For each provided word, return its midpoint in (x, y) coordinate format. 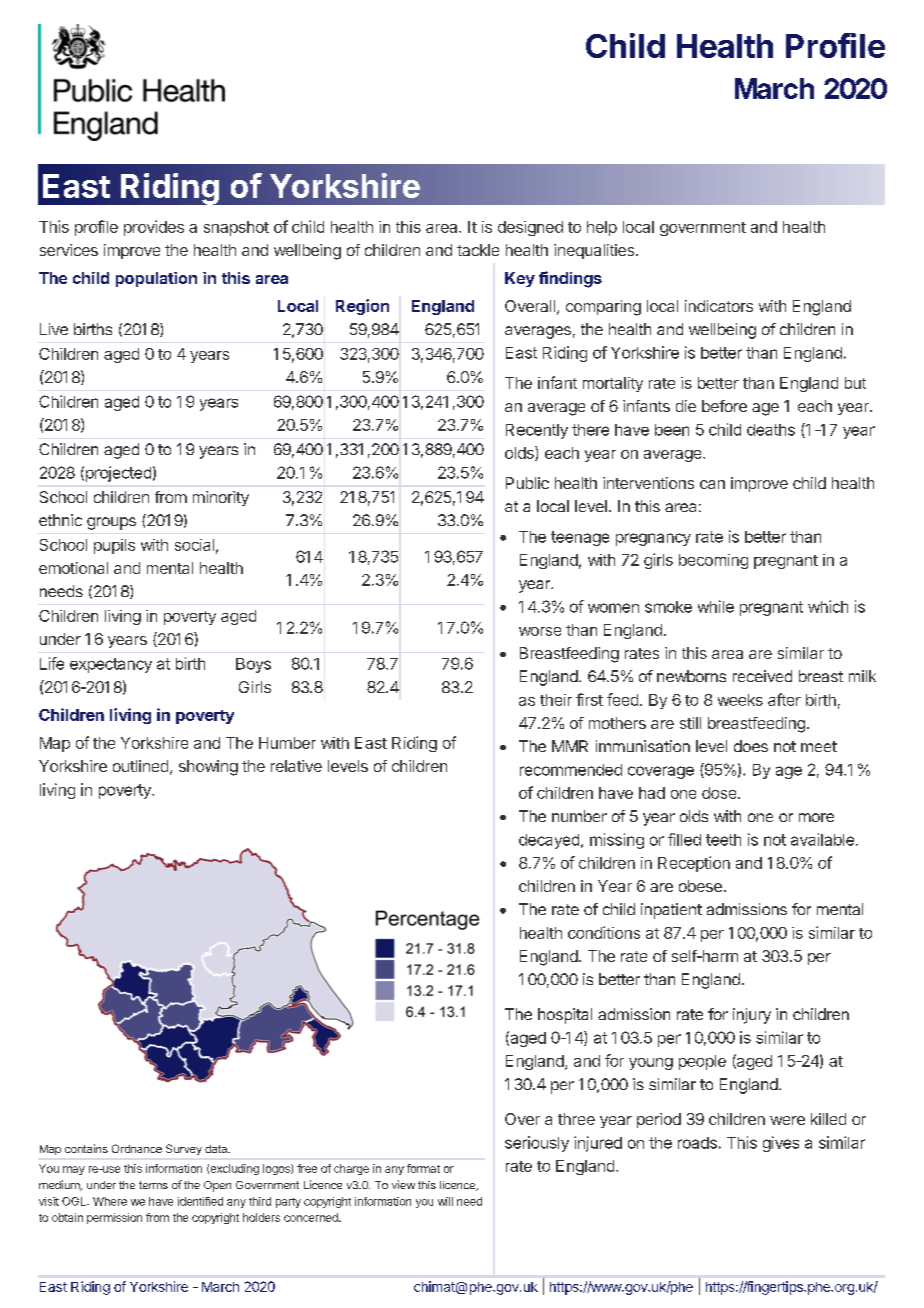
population (156, 279)
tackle (478, 250)
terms (153, 1185)
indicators (719, 306)
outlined (140, 766)
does (751, 746)
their (556, 700)
